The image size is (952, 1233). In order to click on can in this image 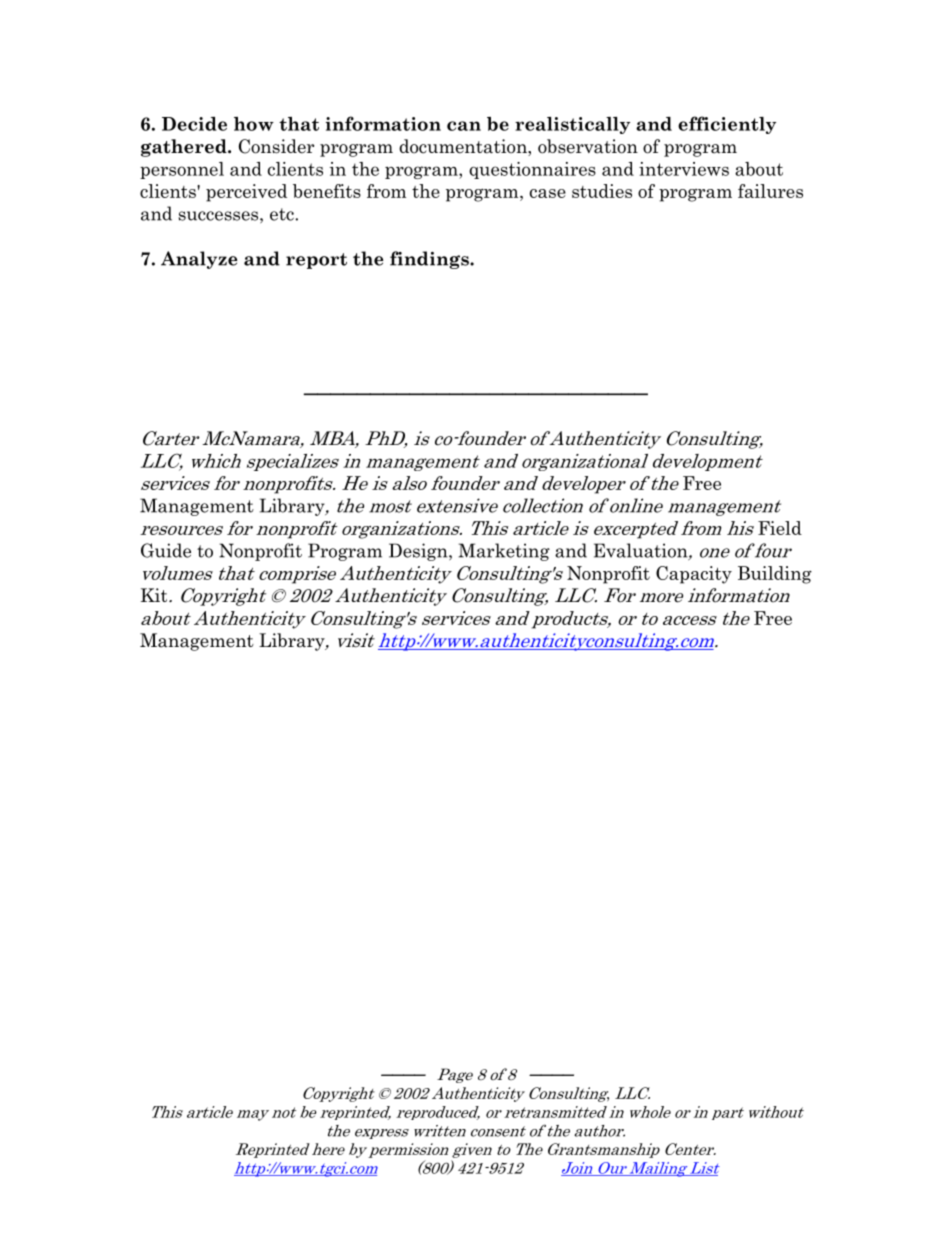, I will do `click(464, 126)`.
